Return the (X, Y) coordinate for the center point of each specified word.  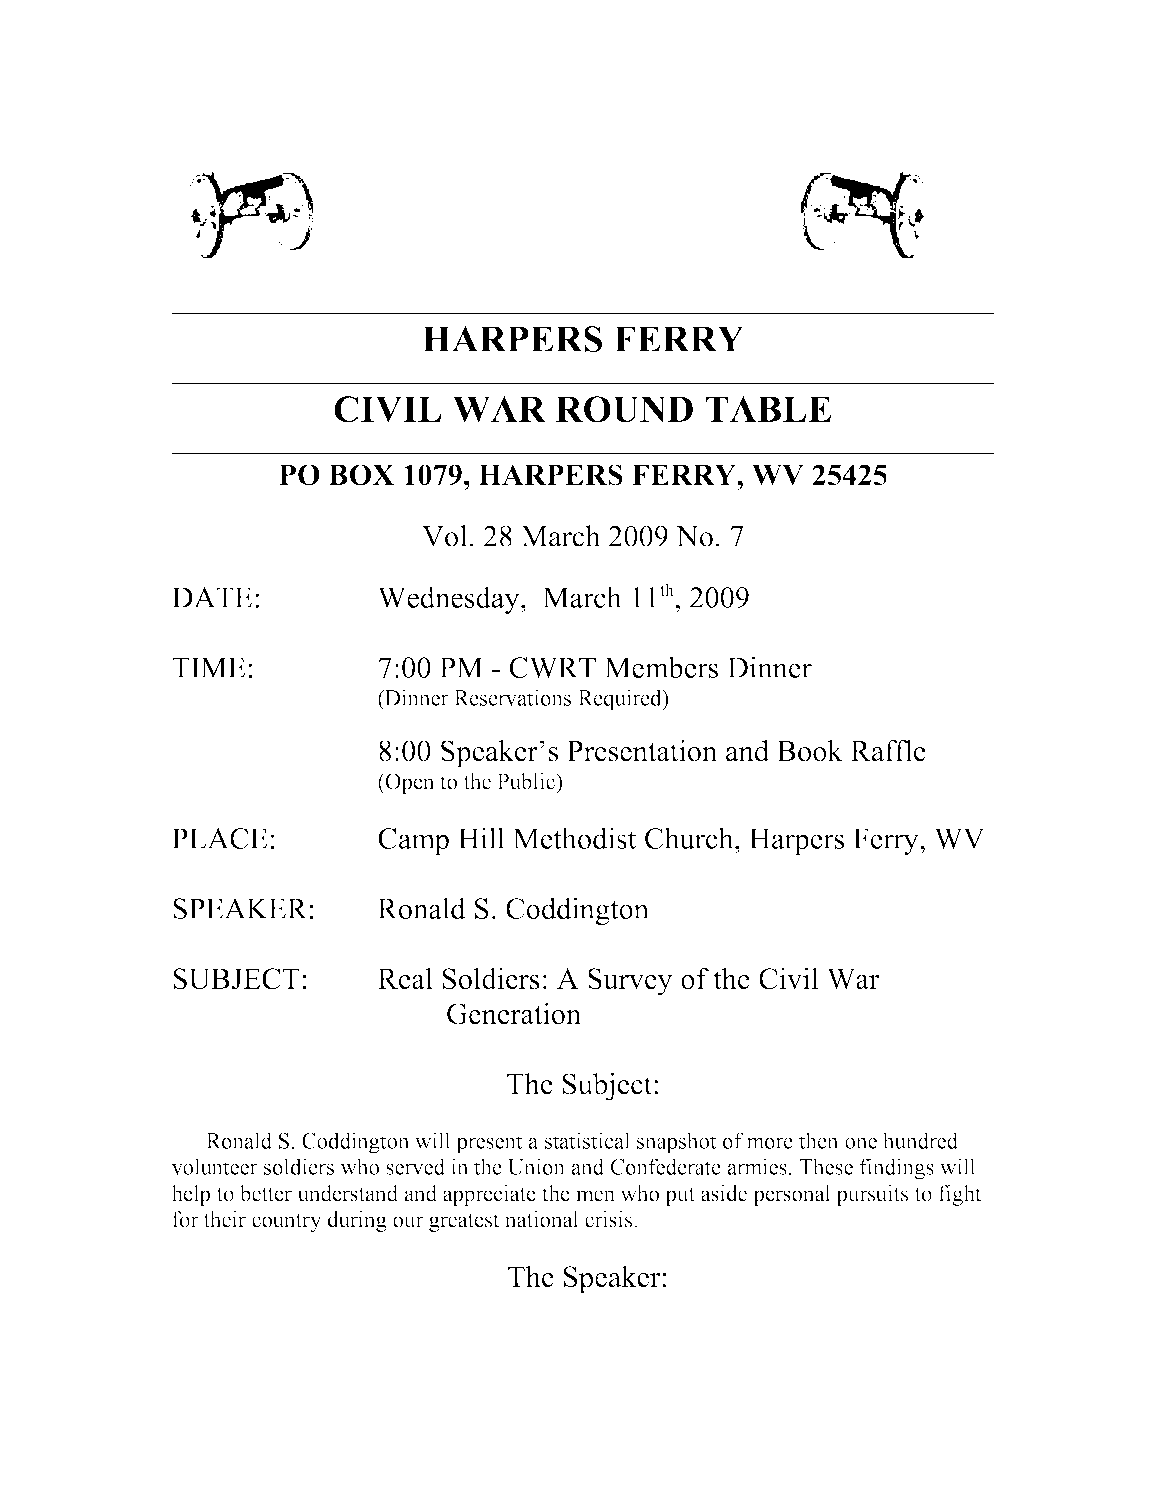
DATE (212, 597)
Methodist (574, 838)
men (595, 1196)
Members (661, 667)
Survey (630, 982)
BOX (361, 475)
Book (810, 751)
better (266, 1193)
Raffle (888, 751)
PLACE (220, 838)
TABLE (768, 409)
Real (405, 978)
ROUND (624, 409)
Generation (514, 1013)
